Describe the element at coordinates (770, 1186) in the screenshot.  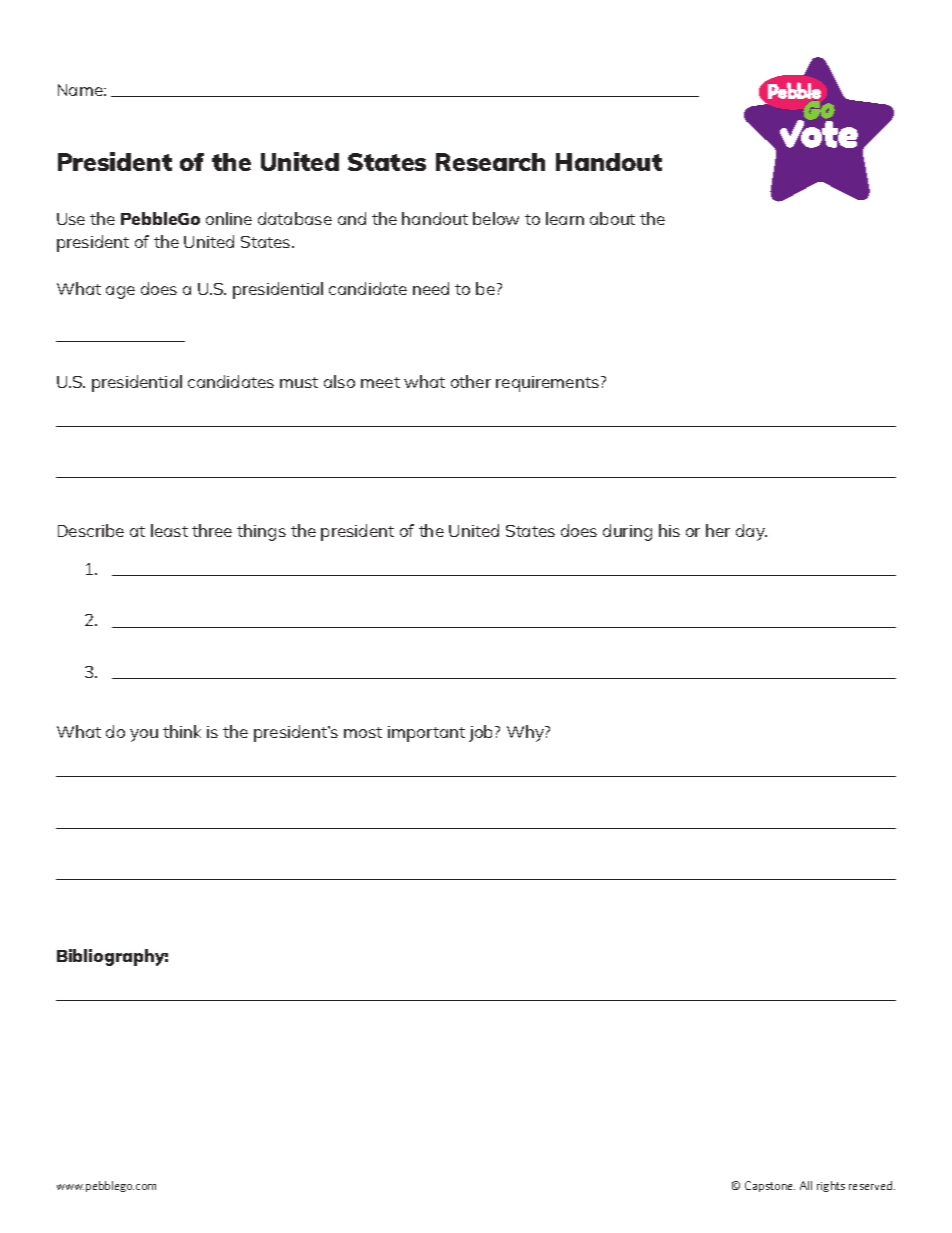
I see `Capstone` at that location.
